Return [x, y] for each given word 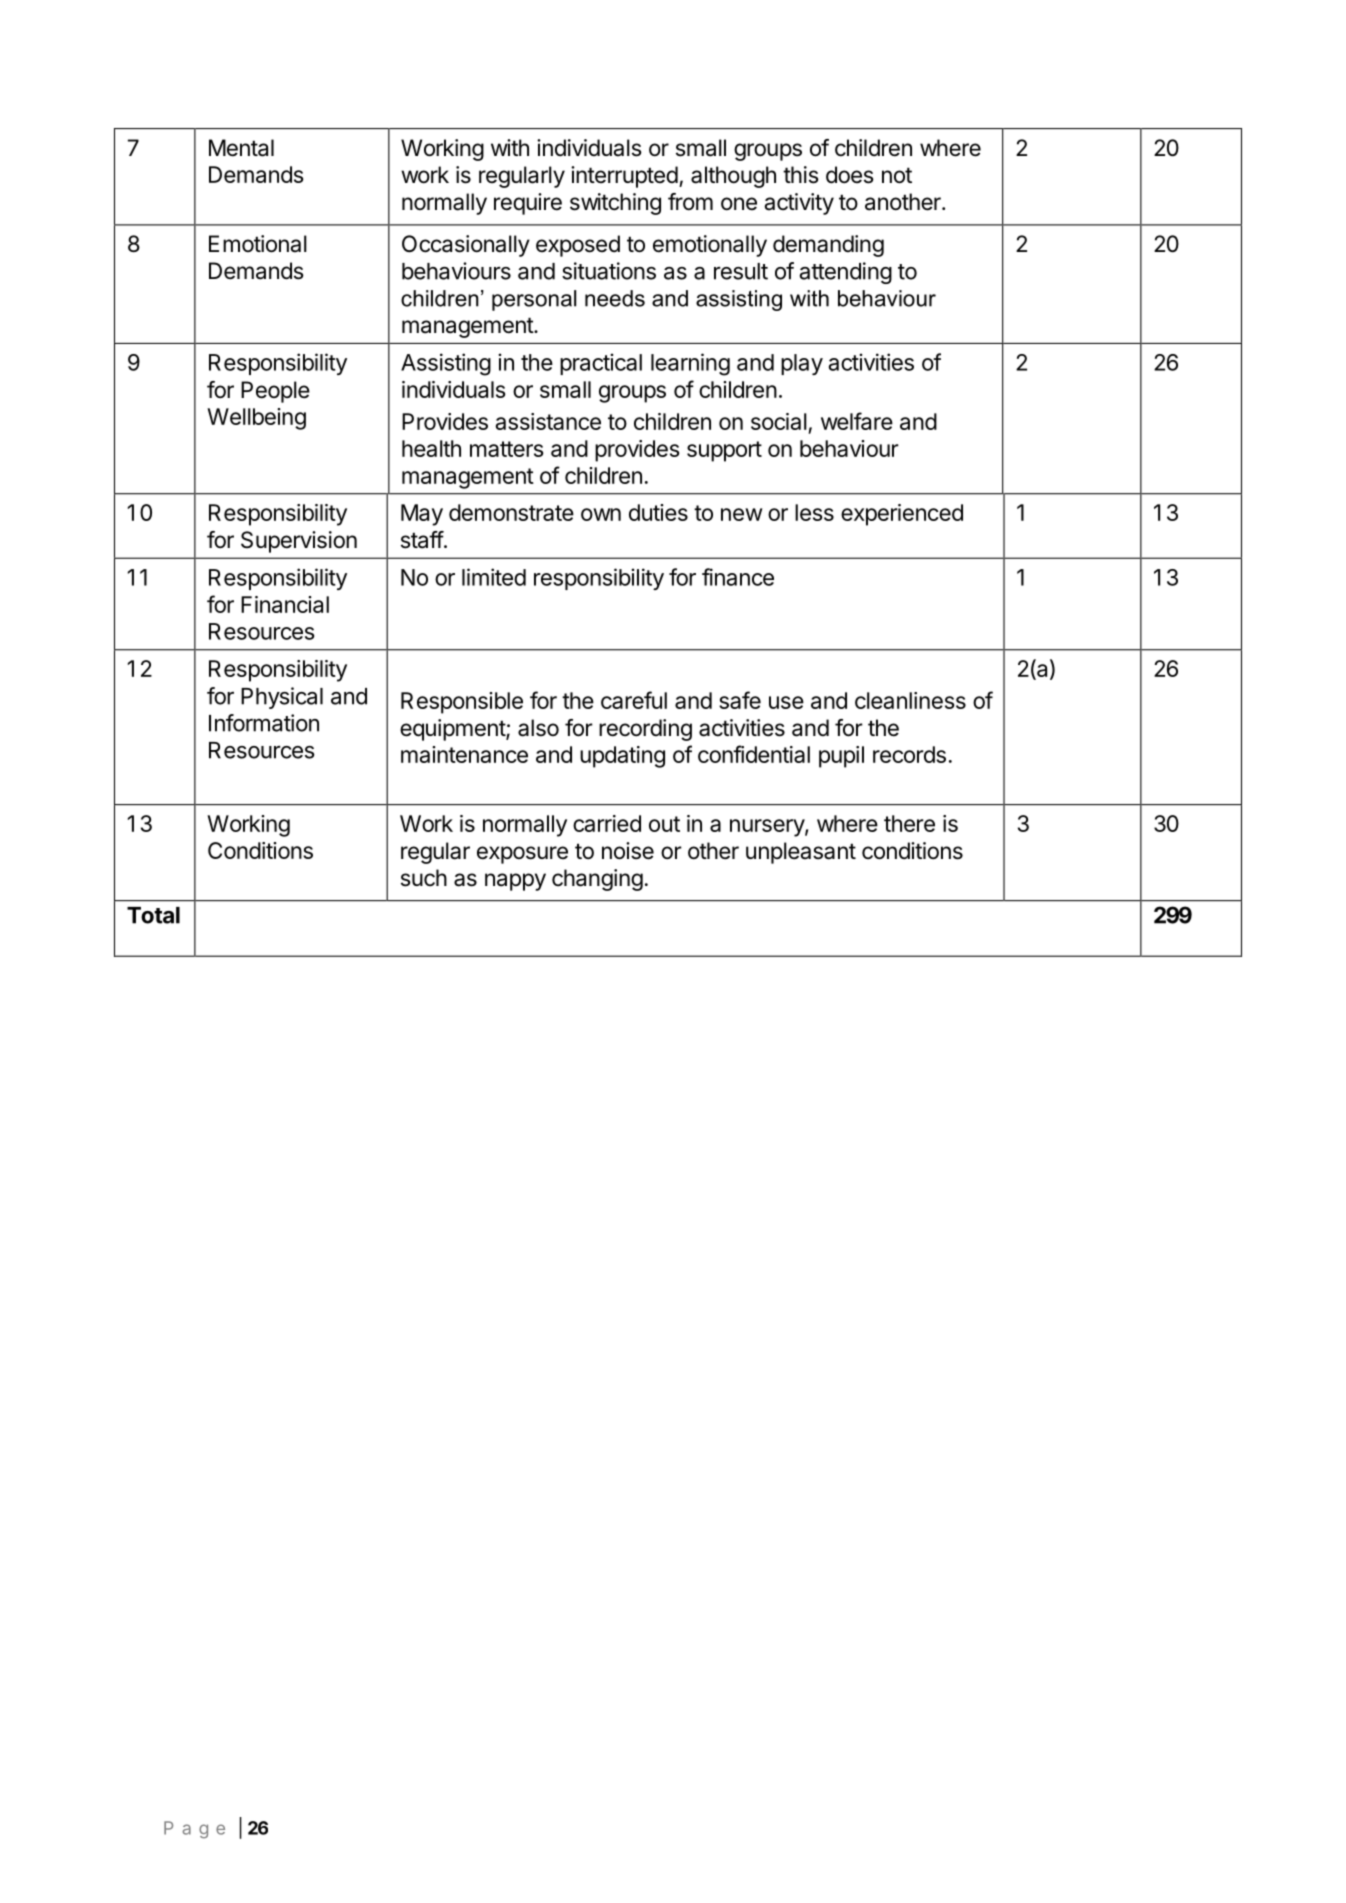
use [786, 702]
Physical [282, 698]
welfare [857, 421]
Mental [241, 148]
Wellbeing [256, 419]
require [528, 204]
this [801, 175]
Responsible [462, 703]
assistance [548, 421]
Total [153, 915]
